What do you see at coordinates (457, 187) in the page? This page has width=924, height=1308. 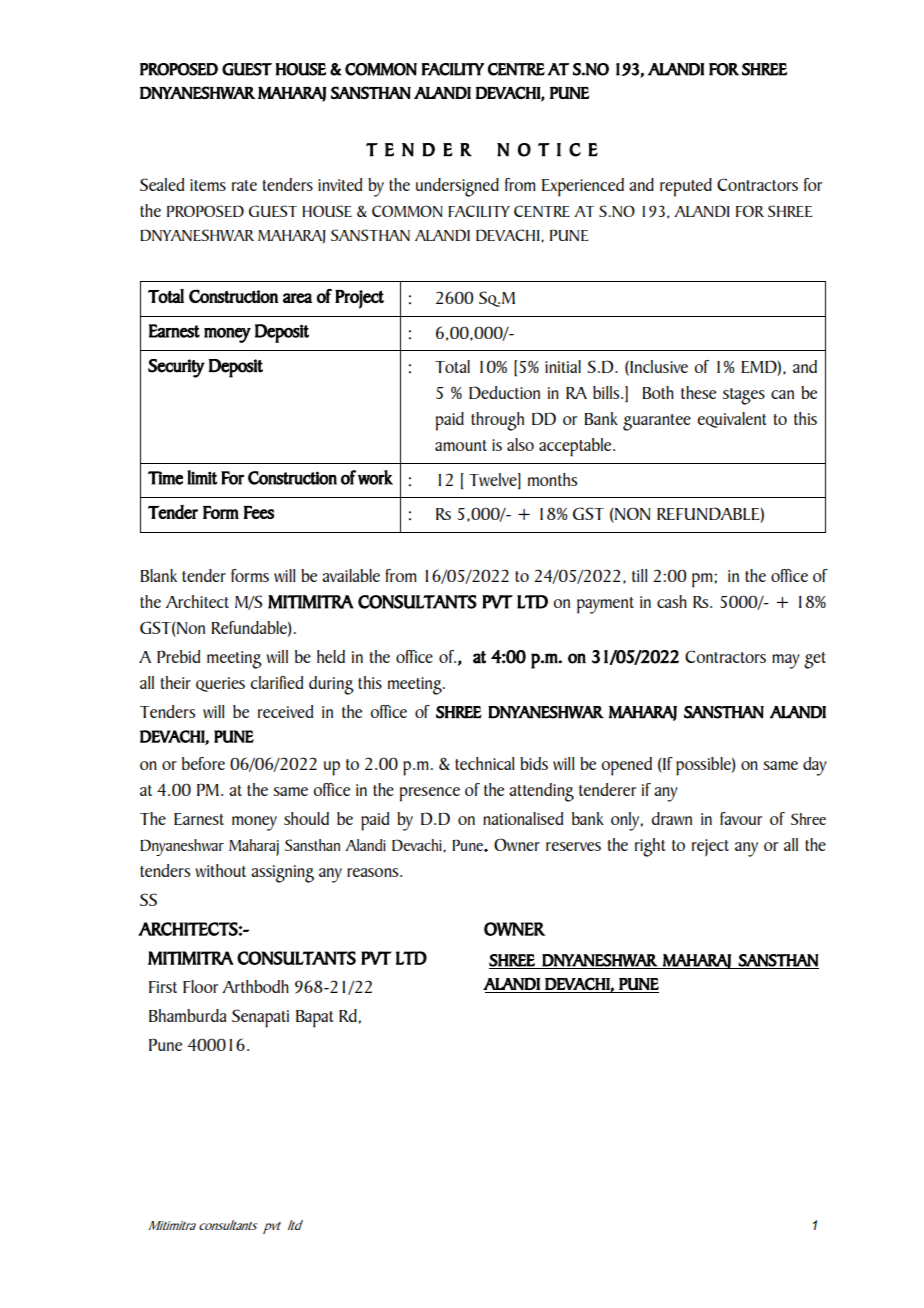 I see `undersigned` at bounding box center [457, 187].
